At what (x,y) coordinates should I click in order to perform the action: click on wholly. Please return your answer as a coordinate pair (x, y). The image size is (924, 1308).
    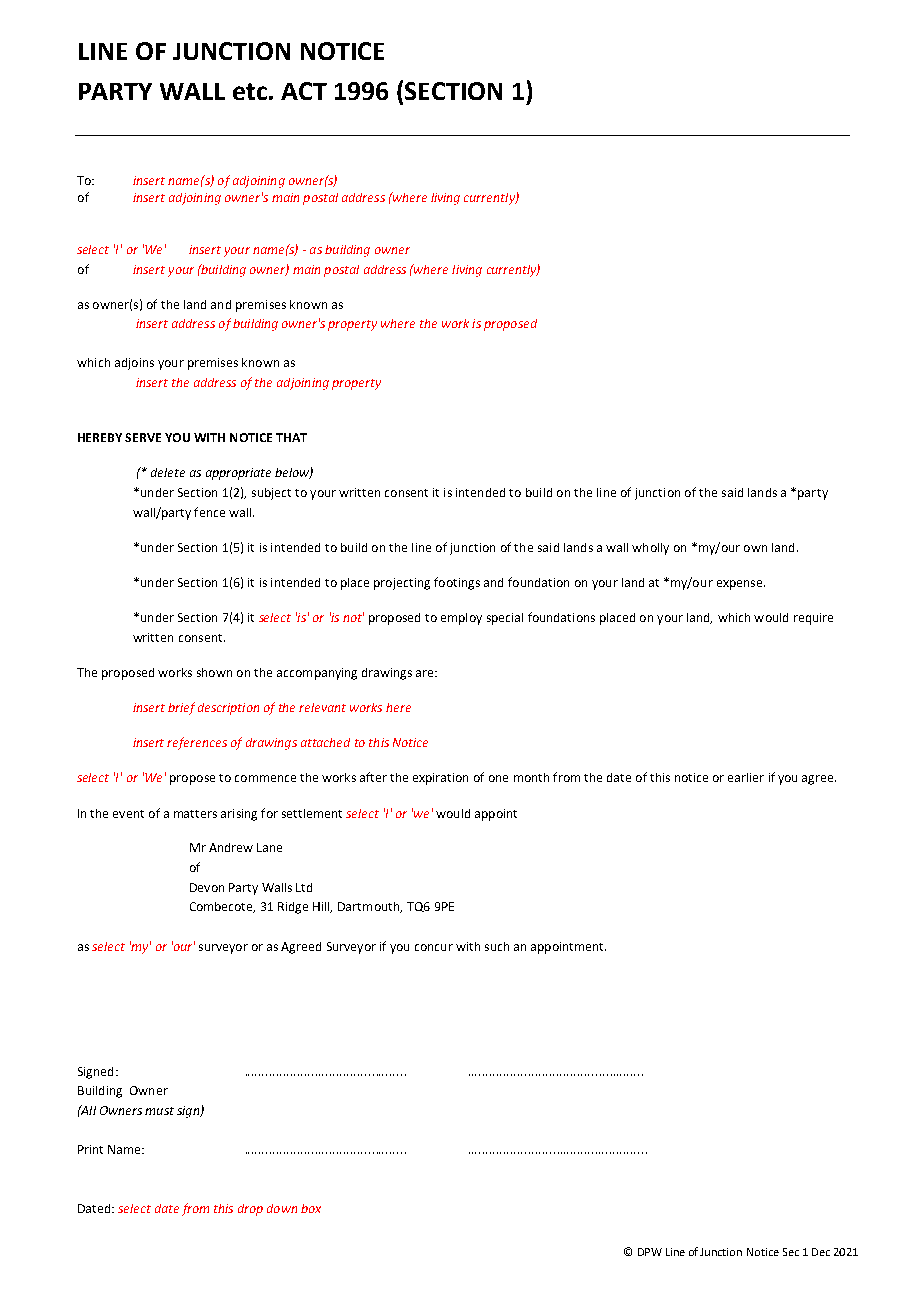
    Looking at the image, I should click on (650, 549).
